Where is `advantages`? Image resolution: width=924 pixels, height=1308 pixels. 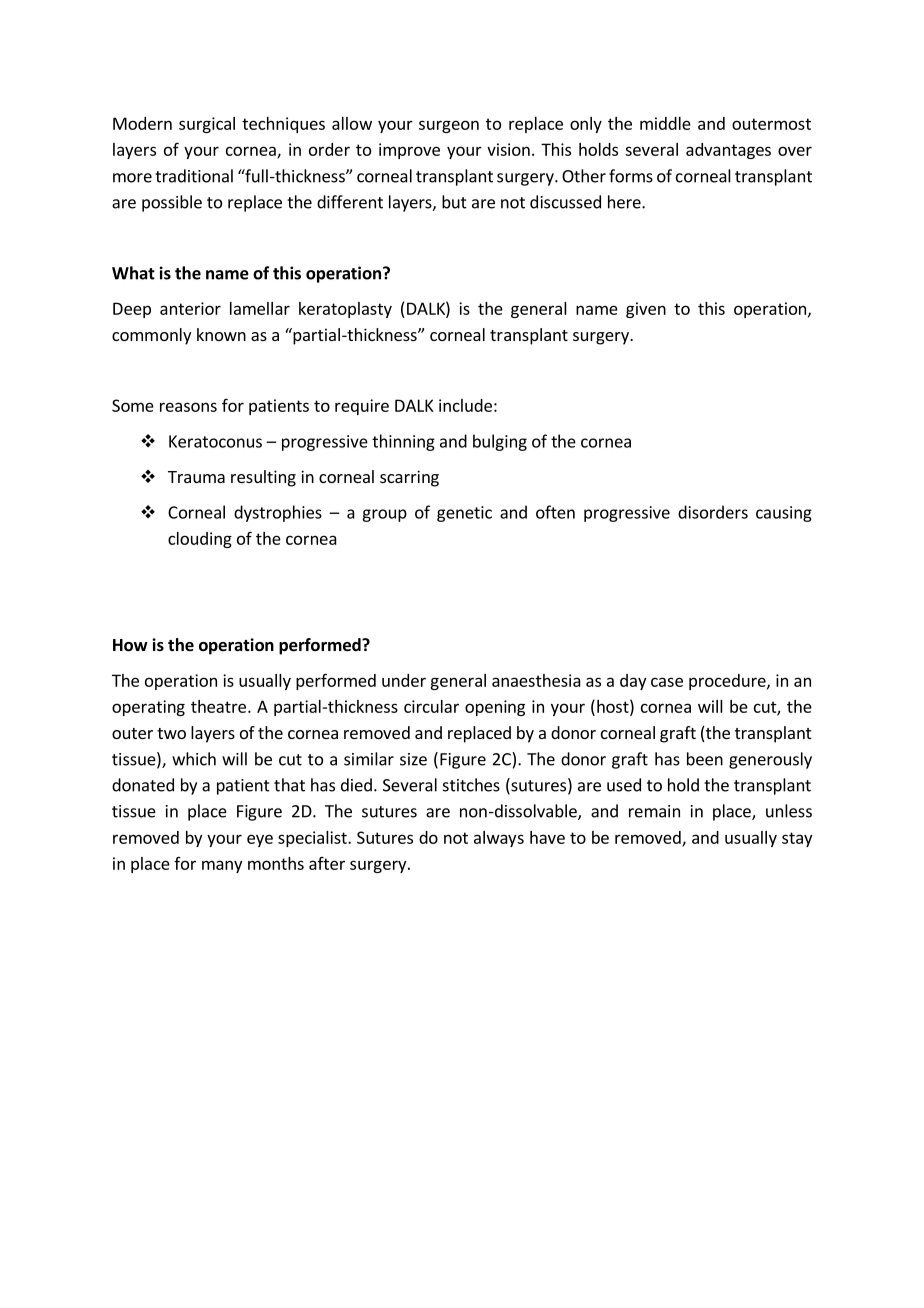 advantages is located at coordinates (728, 151).
